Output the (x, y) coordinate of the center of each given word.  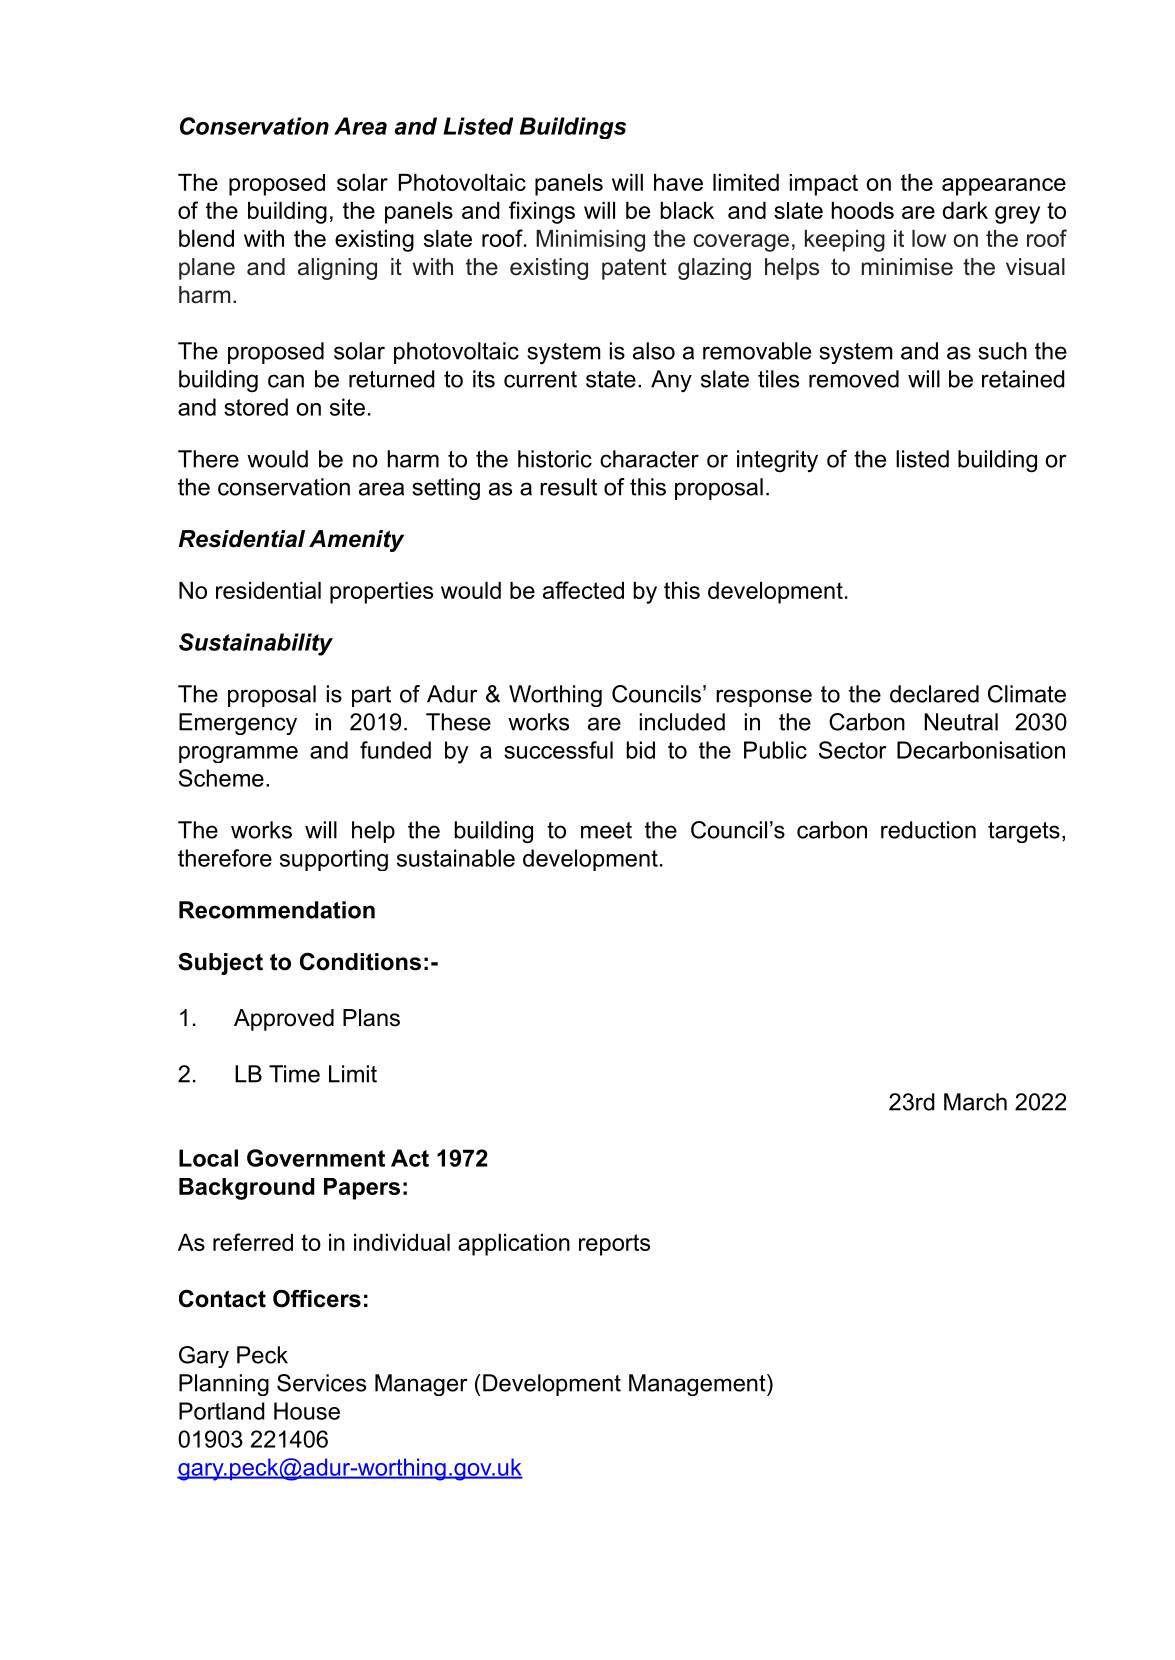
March (975, 1102)
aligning (337, 269)
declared (934, 694)
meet (606, 830)
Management (698, 1385)
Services (321, 1383)
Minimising (590, 241)
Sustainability (256, 644)
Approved (284, 1020)
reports (614, 1245)
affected (583, 590)
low (929, 238)
